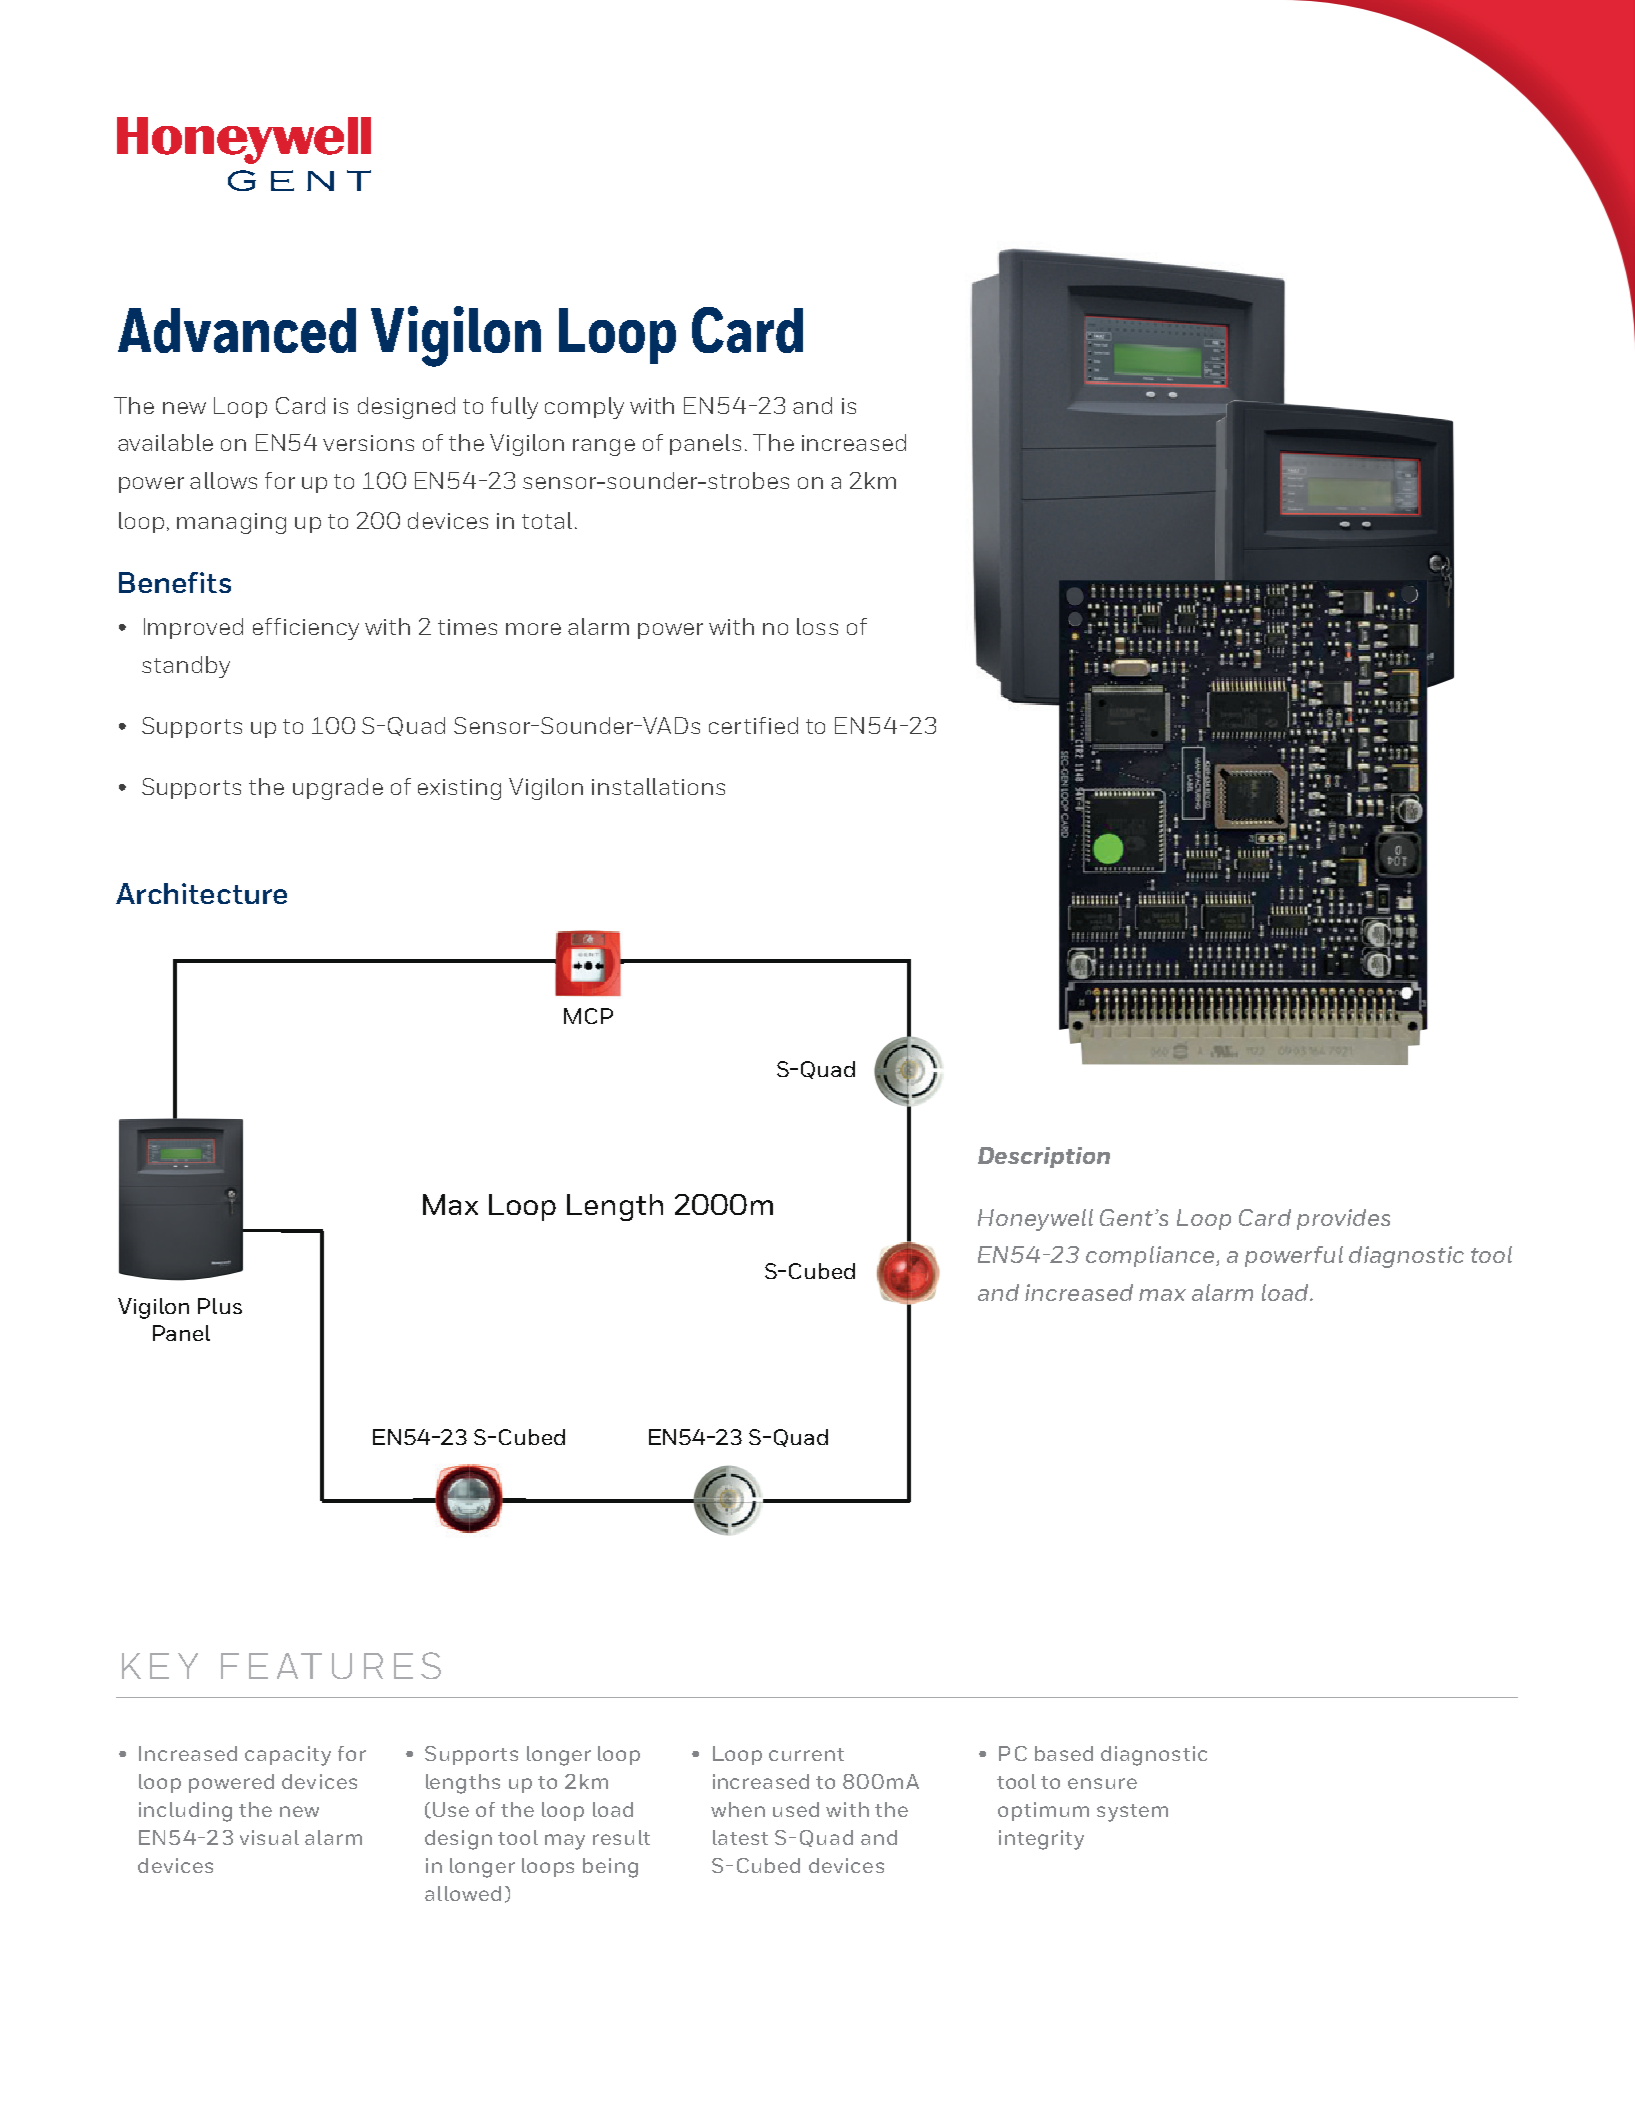 This image has height=2116, width=1635. What do you see at coordinates (1132, 1813) in the image?
I see `system` at bounding box center [1132, 1813].
